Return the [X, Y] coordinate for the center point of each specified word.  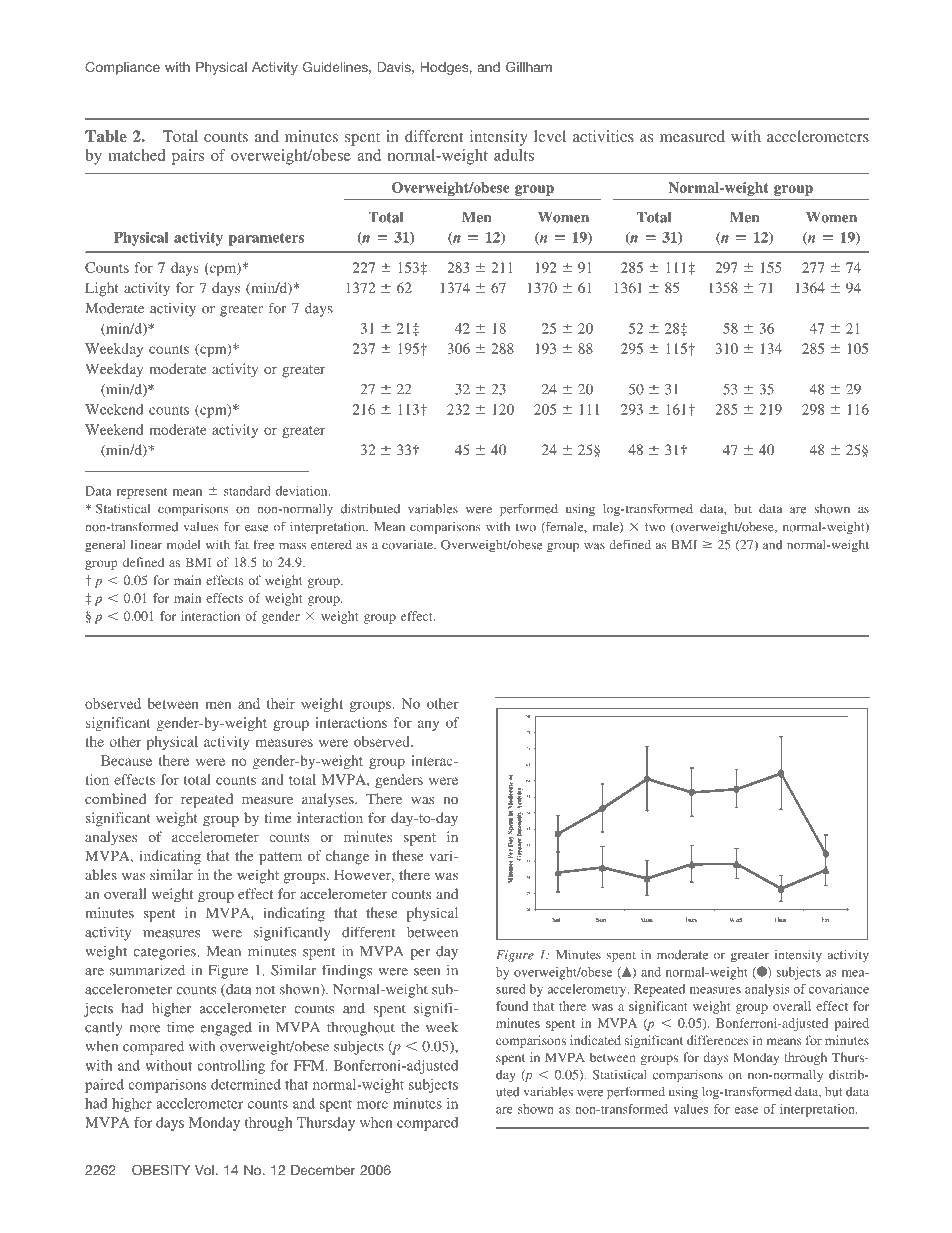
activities [603, 136]
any [428, 725]
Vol [204, 1170]
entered [331, 545]
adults [514, 155]
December [323, 1170]
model [183, 545]
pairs [188, 157]
